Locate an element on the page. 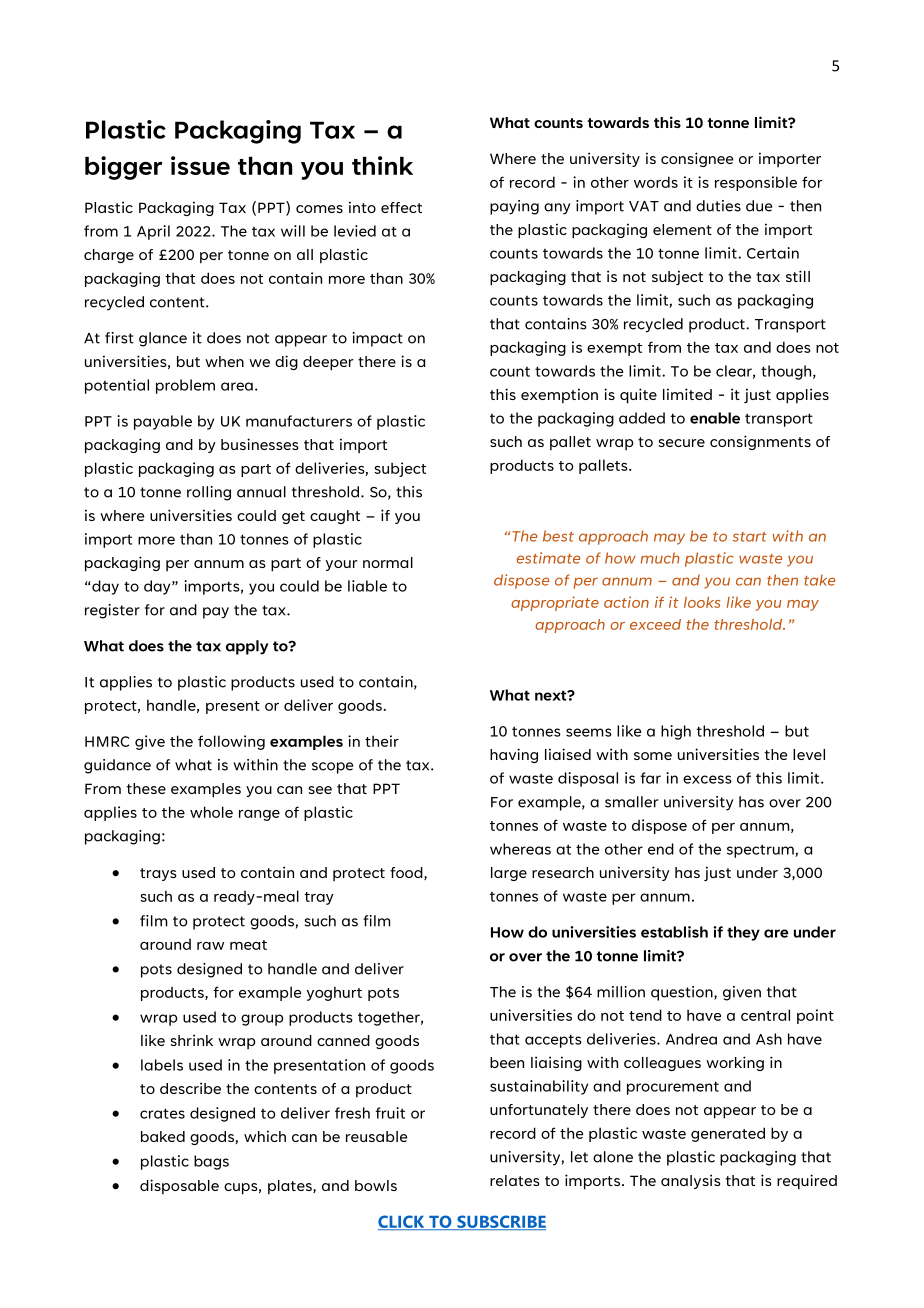  issue is located at coordinates (200, 165).
